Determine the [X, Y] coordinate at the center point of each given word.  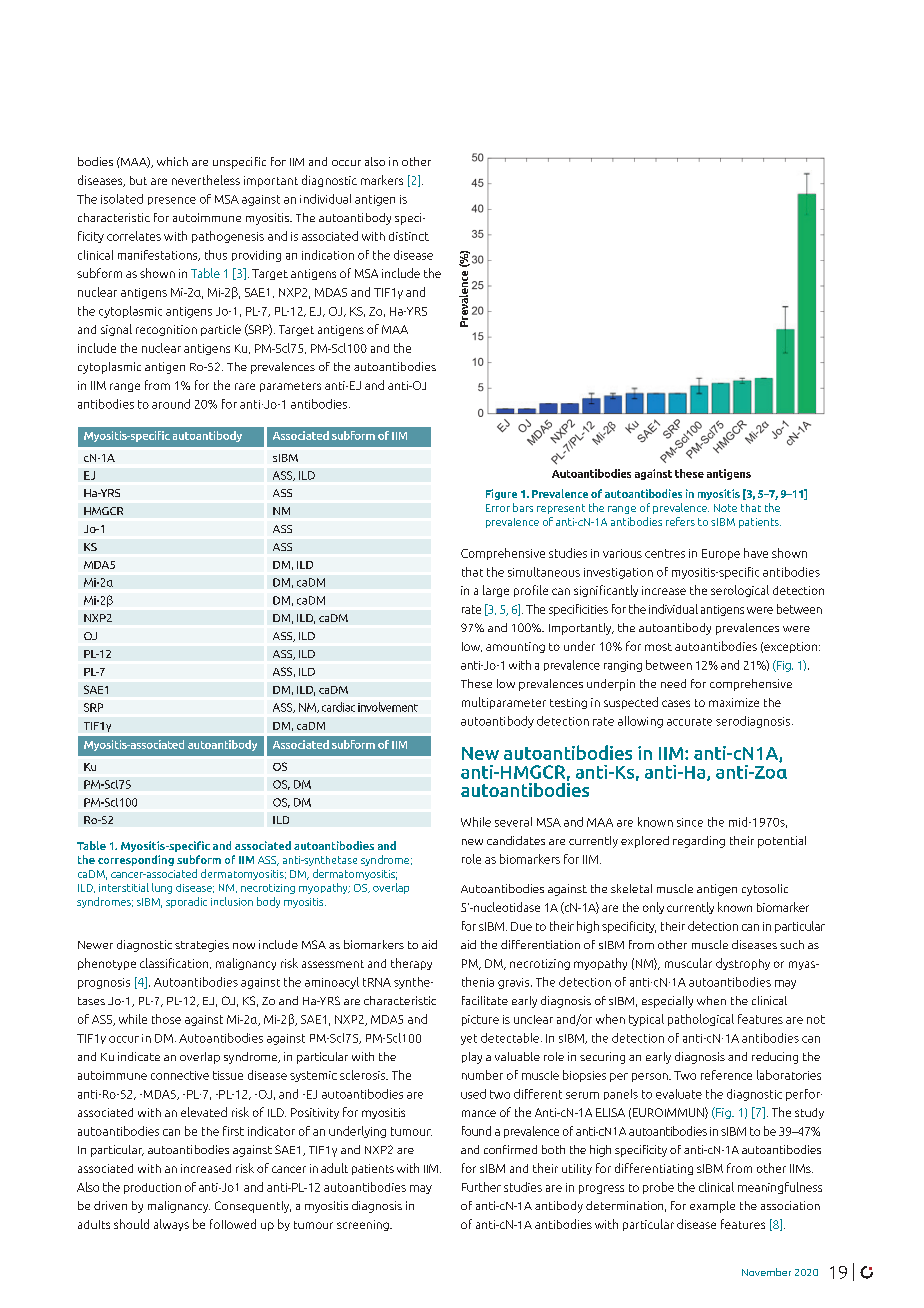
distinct [409, 236]
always [171, 1225]
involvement [388, 707]
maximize [734, 702]
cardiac [338, 707]
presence [172, 201]
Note [725, 508]
